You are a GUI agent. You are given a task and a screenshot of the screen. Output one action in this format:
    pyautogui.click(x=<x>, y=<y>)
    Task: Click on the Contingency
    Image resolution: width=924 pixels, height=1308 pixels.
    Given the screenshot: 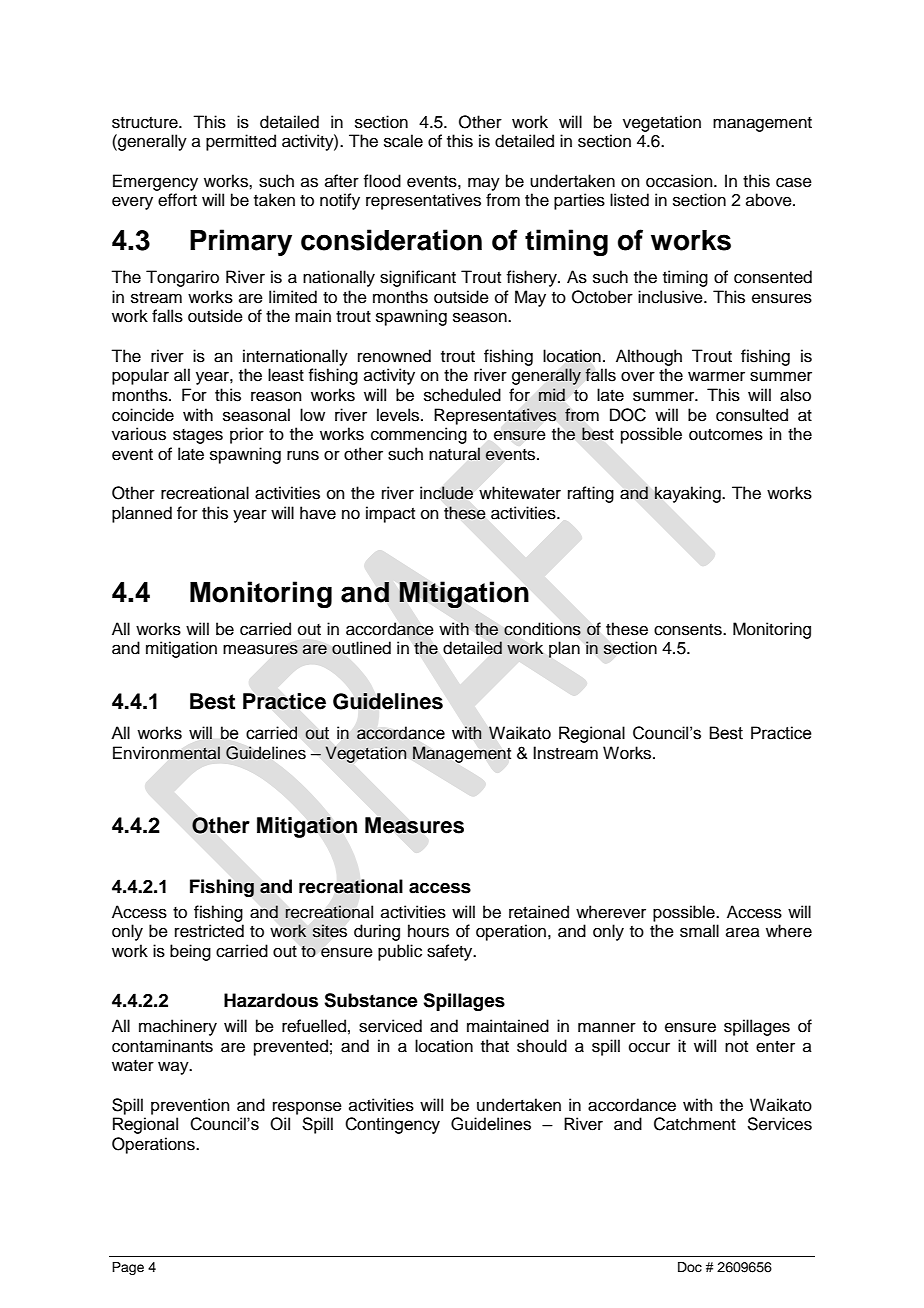 What is the action you would take?
    pyautogui.click(x=392, y=1125)
